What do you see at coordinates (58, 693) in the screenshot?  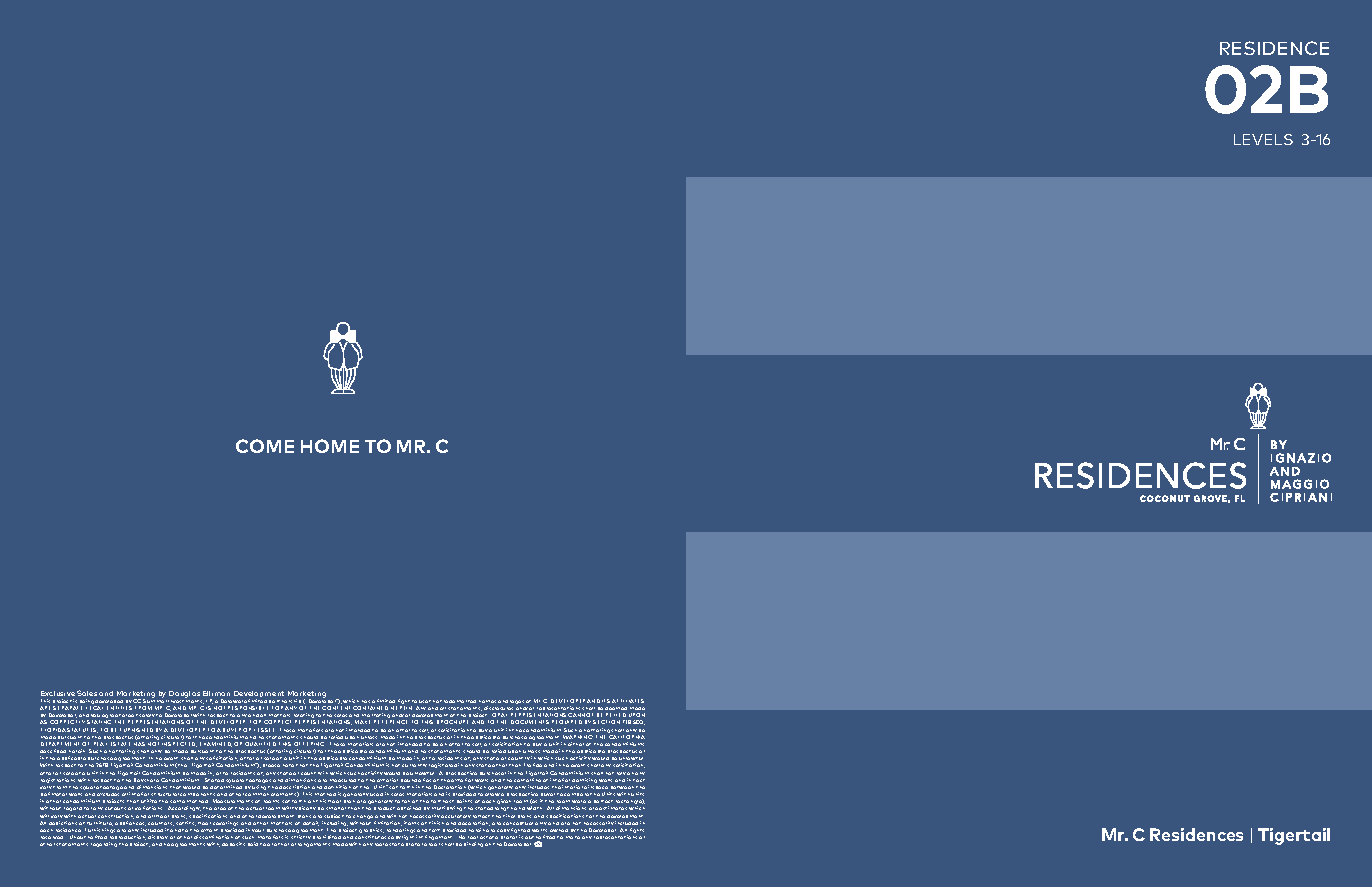 I see `Exclusive` at bounding box center [58, 693].
